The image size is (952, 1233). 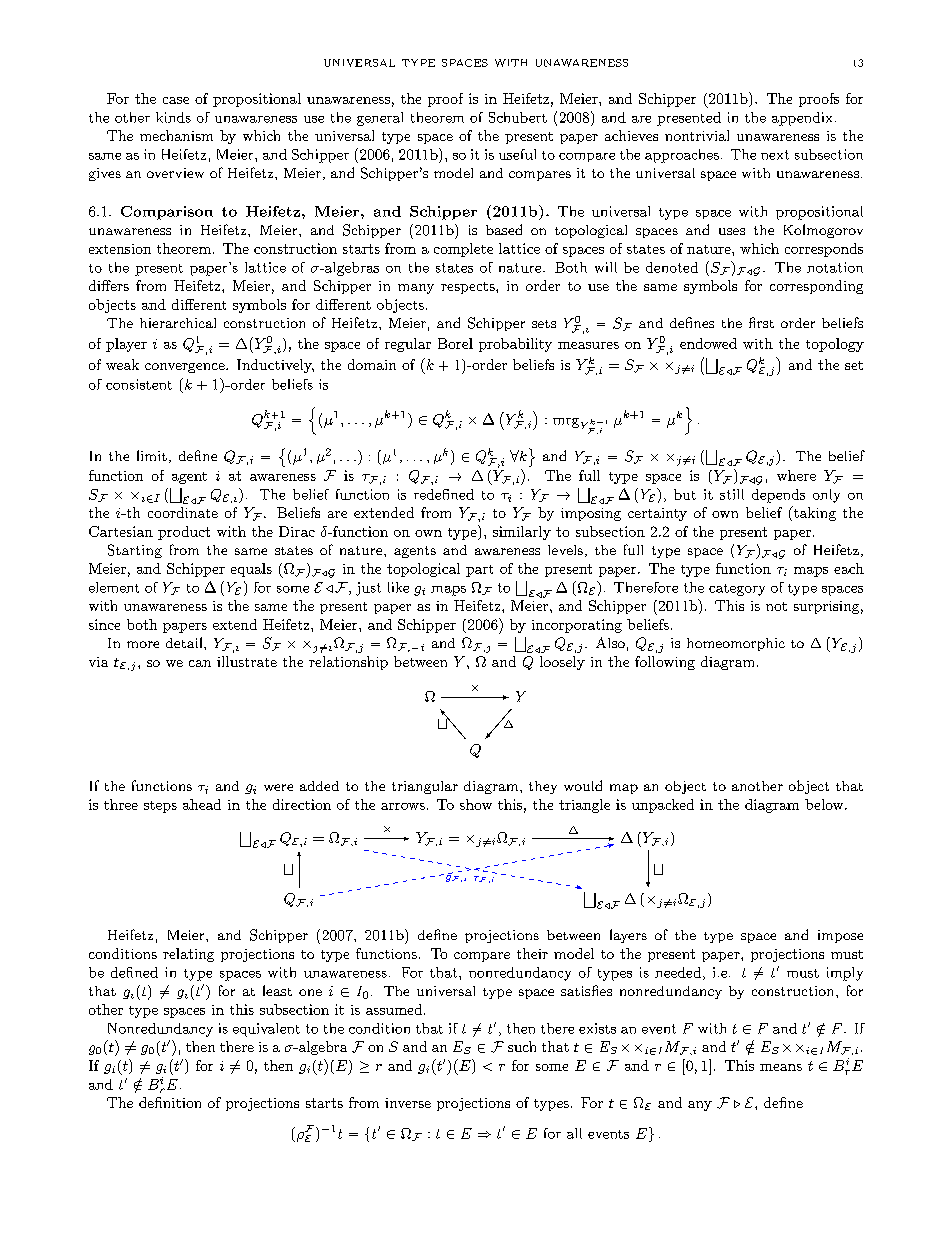 What do you see at coordinates (775, 155) in the document?
I see `next` at bounding box center [775, 155].
